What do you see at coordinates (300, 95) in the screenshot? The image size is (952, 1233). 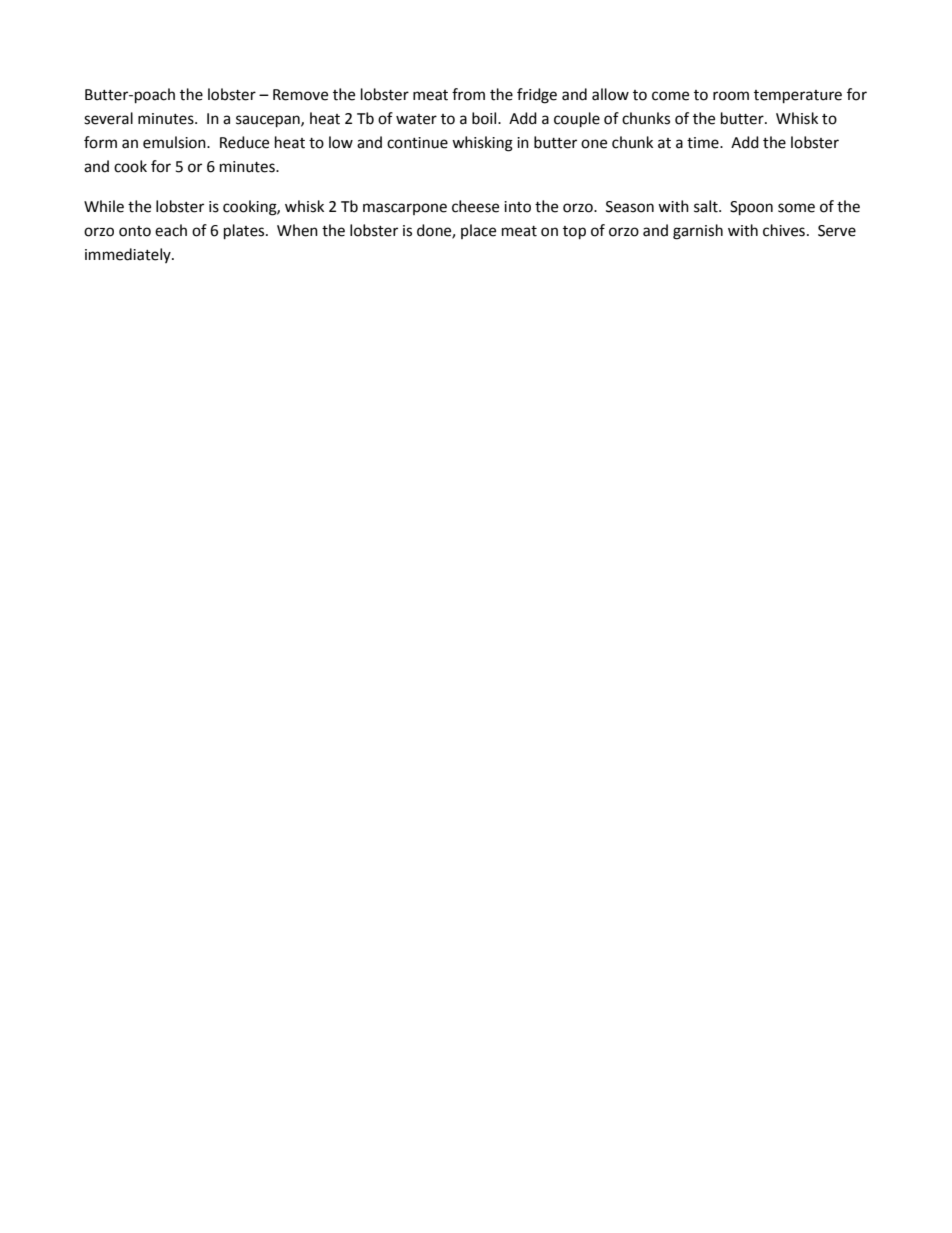 I see `Remove` at bounding box center [300, 95].
